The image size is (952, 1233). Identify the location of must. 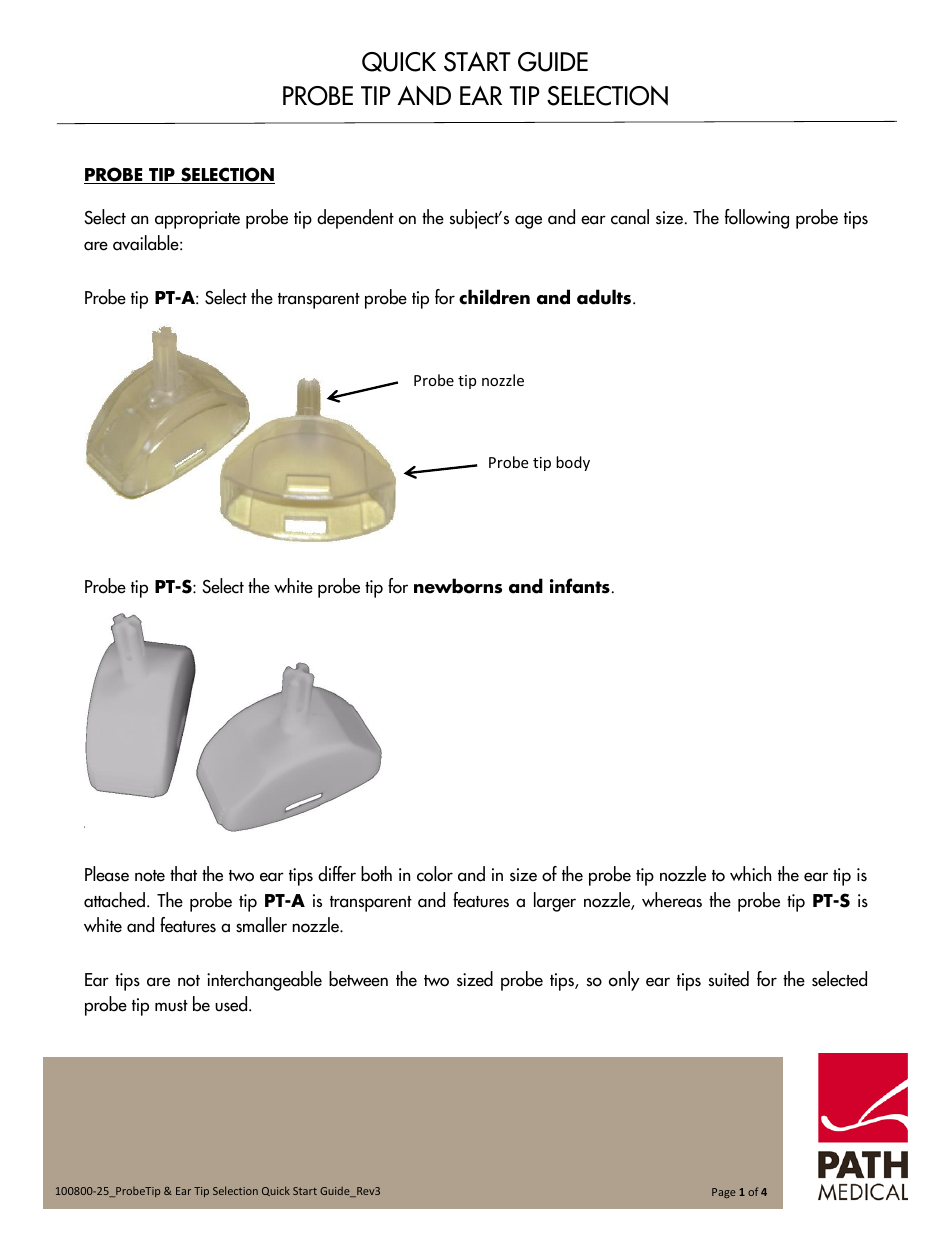
(171, 1006).
